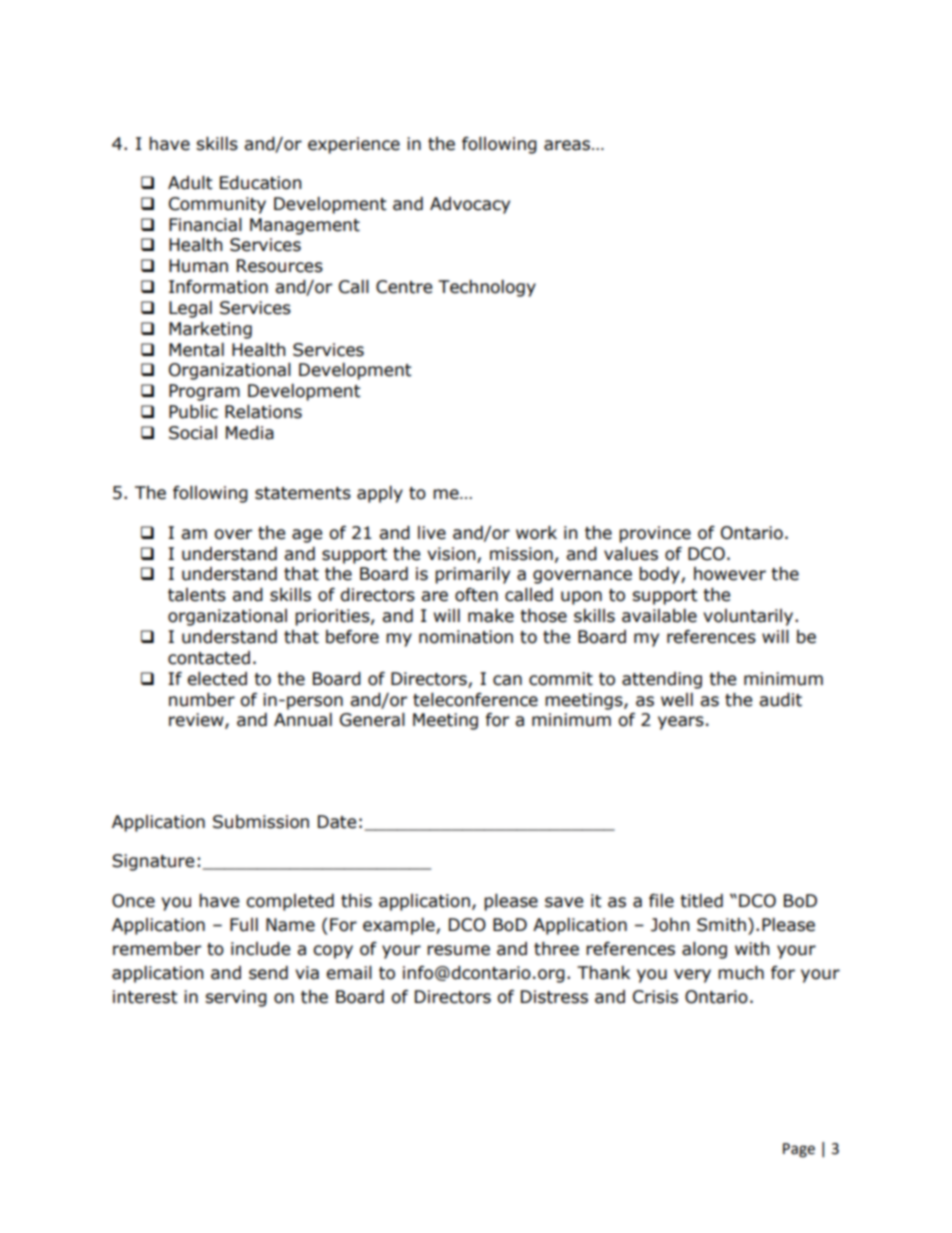  I want to click on nomination, so click(466, 637).
